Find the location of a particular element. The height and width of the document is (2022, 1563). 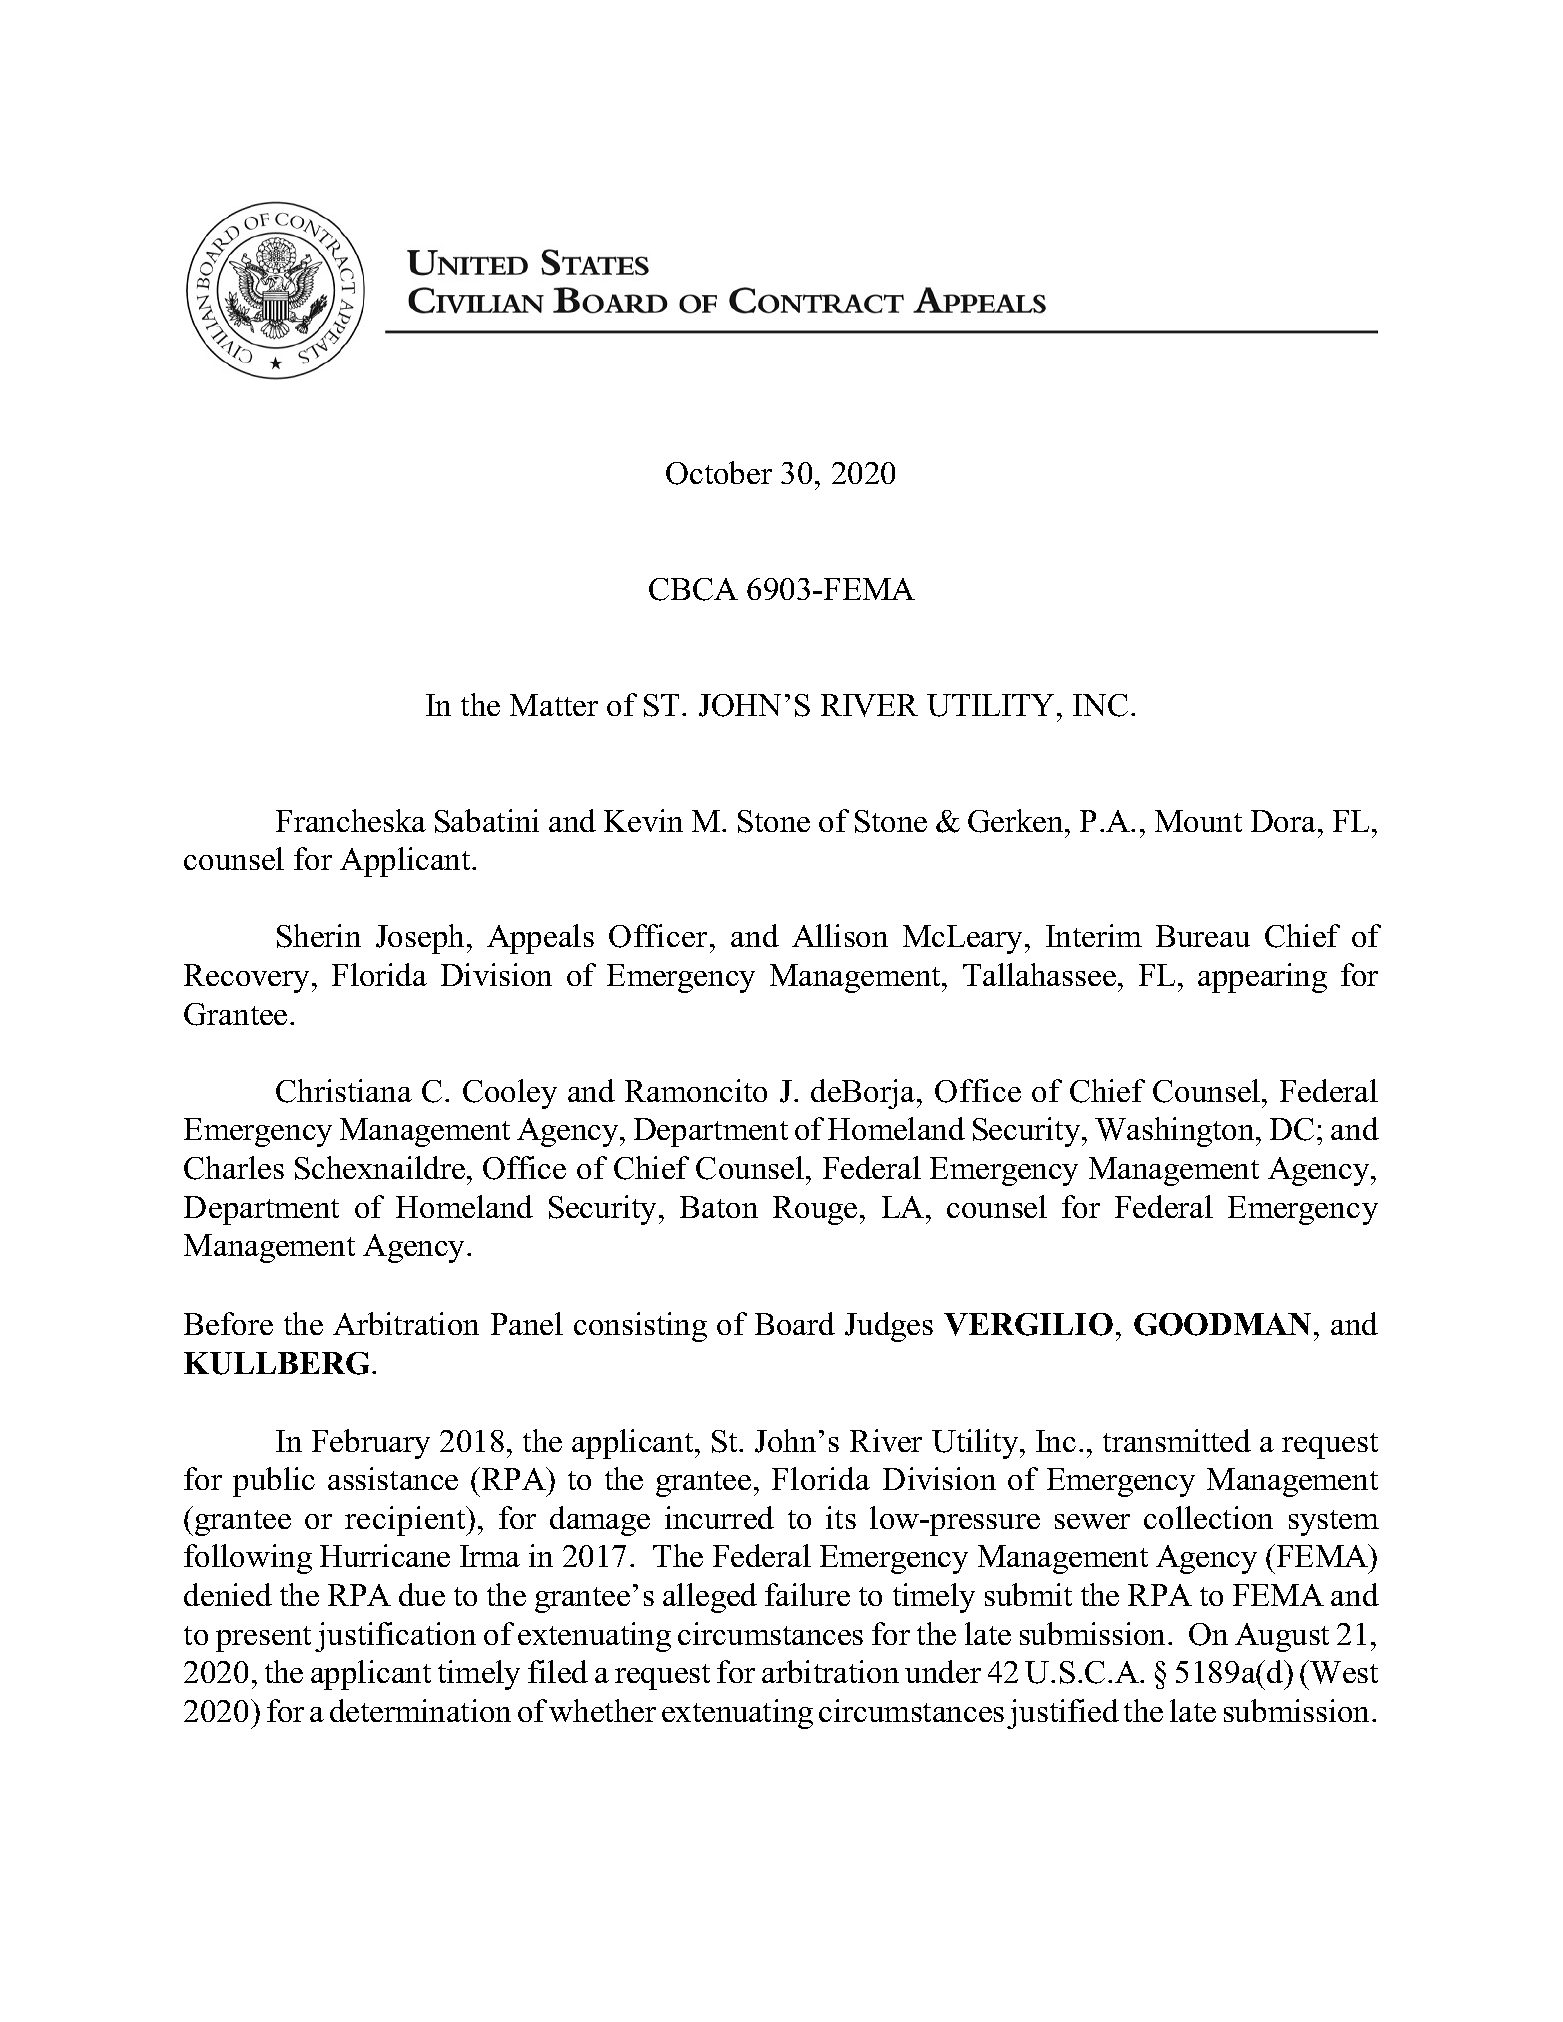

CBCA is located at coordinates (693, 589).
